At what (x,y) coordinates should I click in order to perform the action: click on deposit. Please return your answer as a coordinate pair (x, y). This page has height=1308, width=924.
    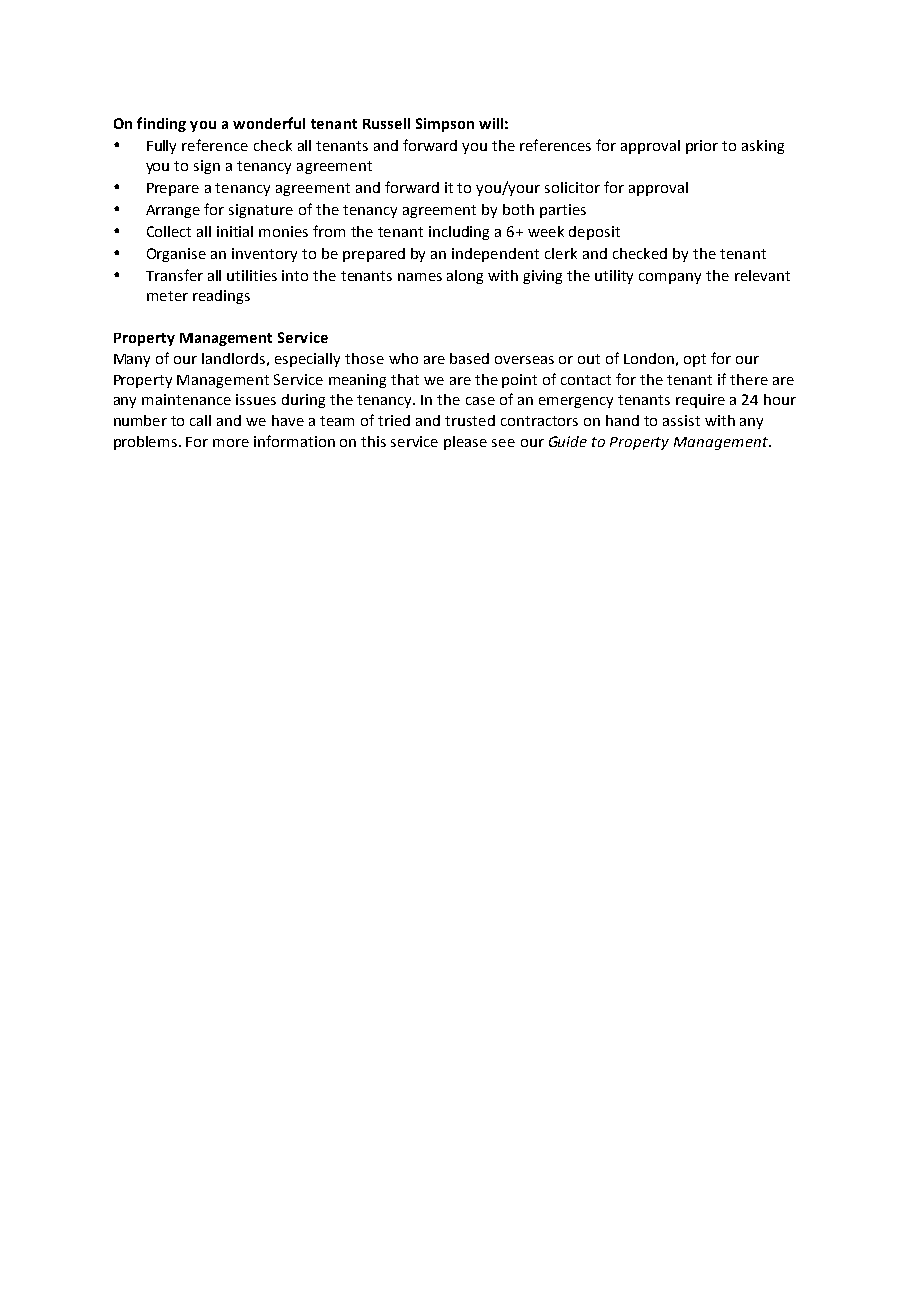
    Looking at the image, I should click on (594, 233).
